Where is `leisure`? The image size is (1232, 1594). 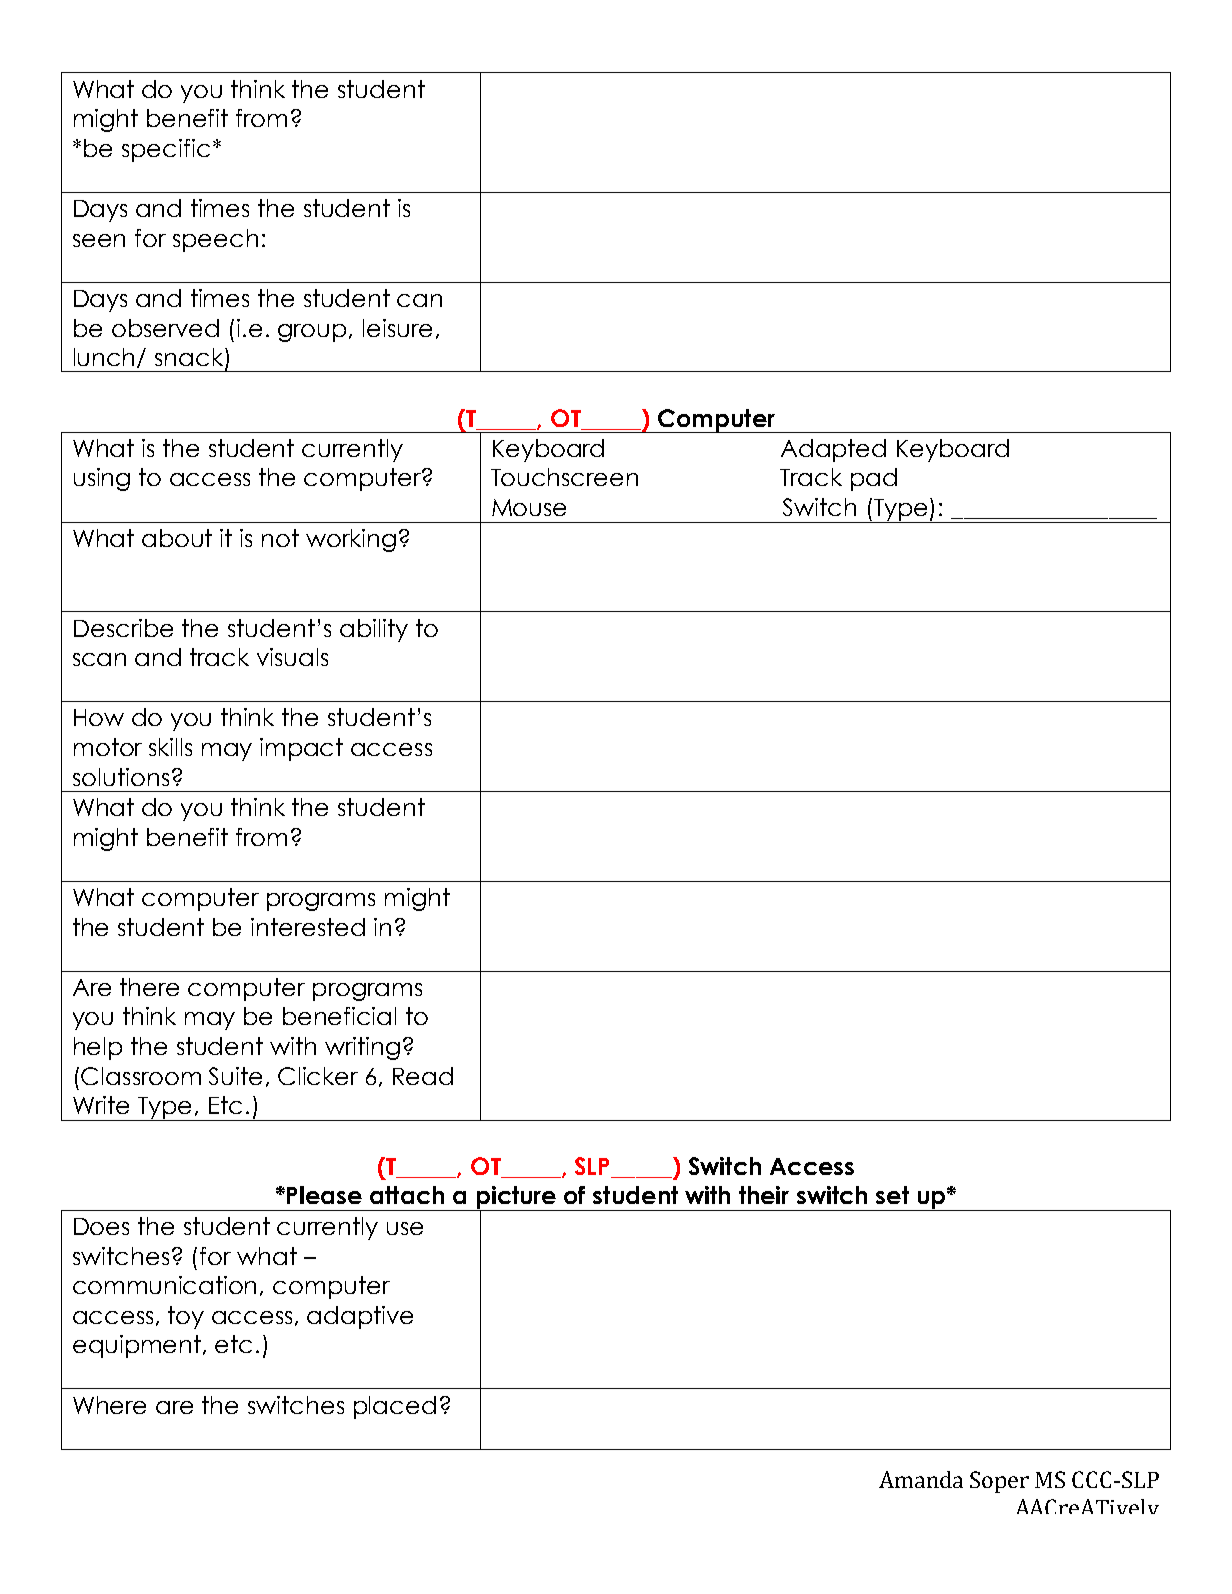
leisure is located at coordinates (397, 328).
